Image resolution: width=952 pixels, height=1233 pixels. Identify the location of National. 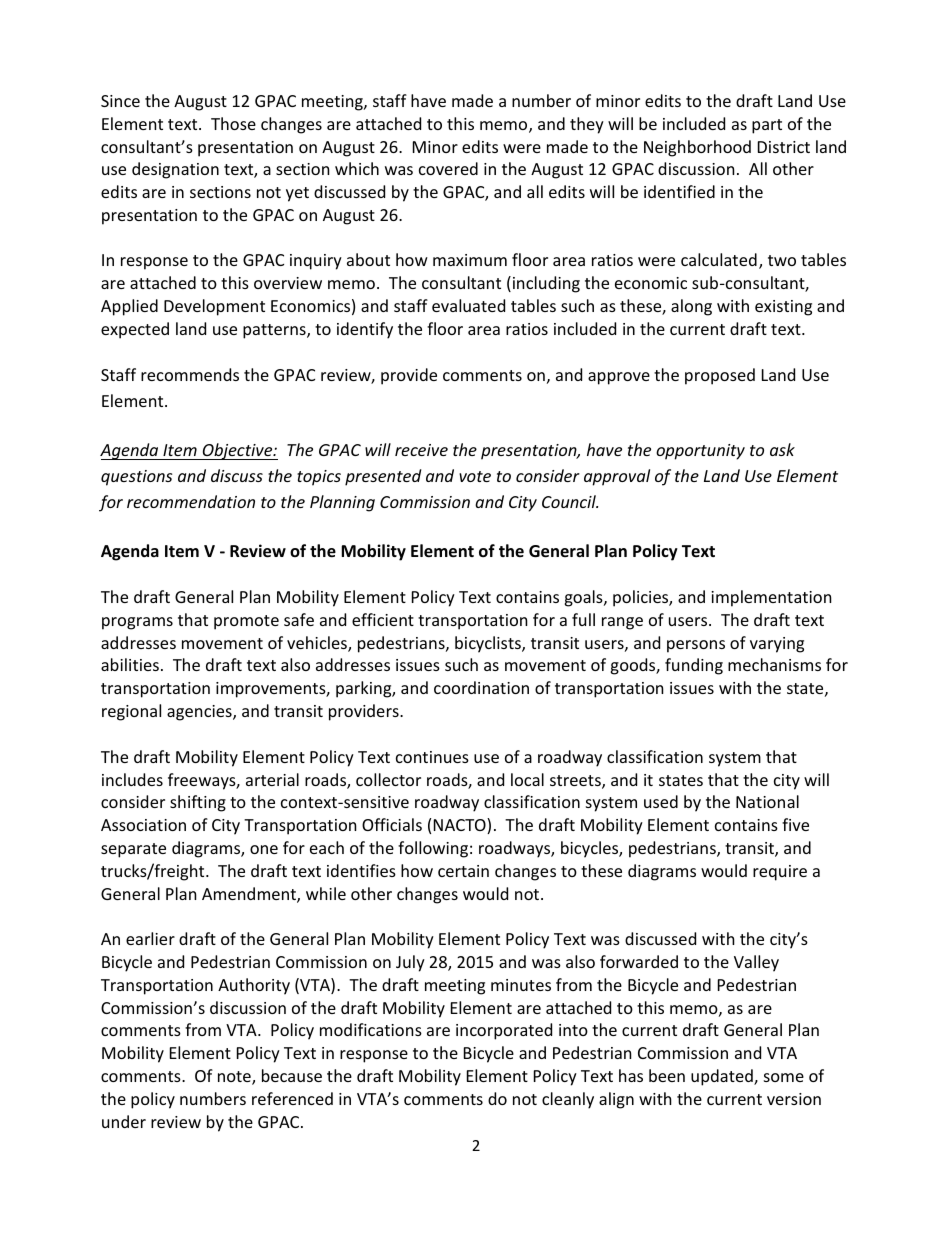
(767, 801).
